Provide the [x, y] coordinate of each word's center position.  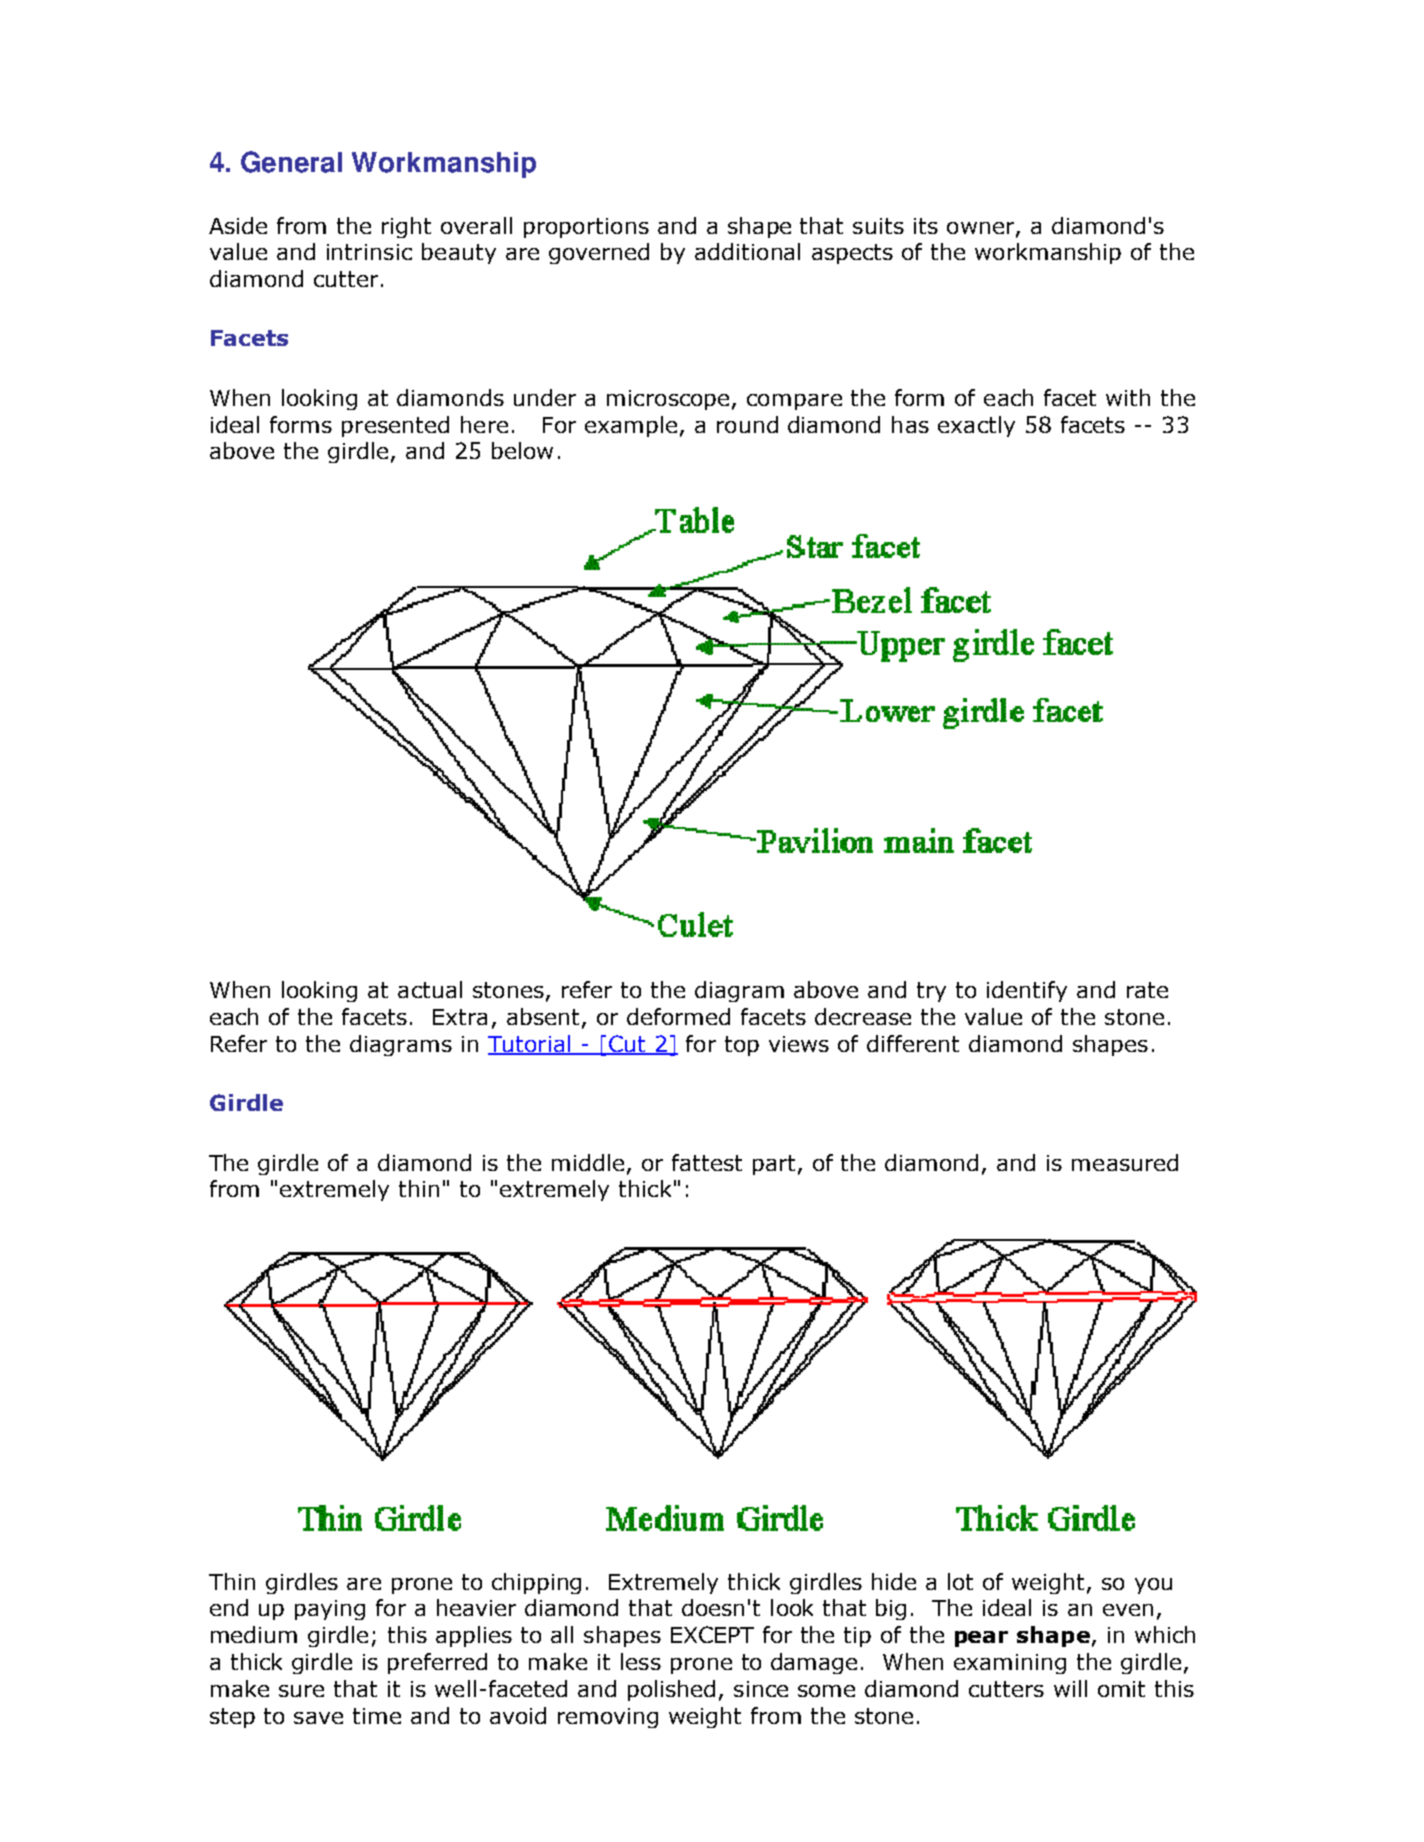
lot [960, 1581]
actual [430, 989]
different [913, 1043]
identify [1027, 991]
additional [747, 251]
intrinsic [369, 252]
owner [982, 229]
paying [330, 1610]
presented [395, 426]
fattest [707, 1162]
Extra [460, 1017]
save [318, 1718]
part [774, 1165]
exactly [976, 426]
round [747, 424]
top [742, 1046]
